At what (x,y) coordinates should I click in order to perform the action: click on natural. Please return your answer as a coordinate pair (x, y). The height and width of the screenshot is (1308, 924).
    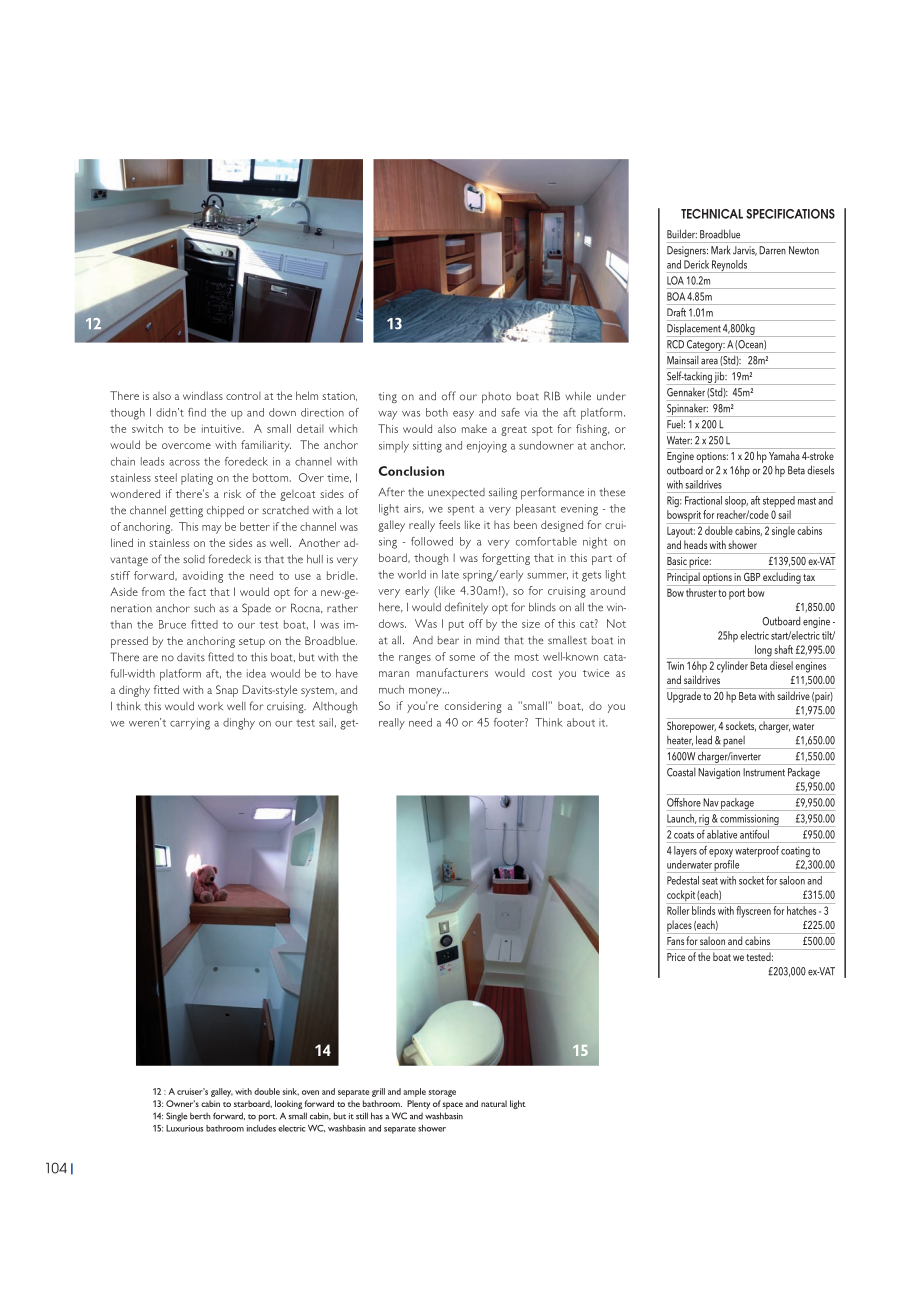
    Looking at the image, I should click on (494, 1103).
